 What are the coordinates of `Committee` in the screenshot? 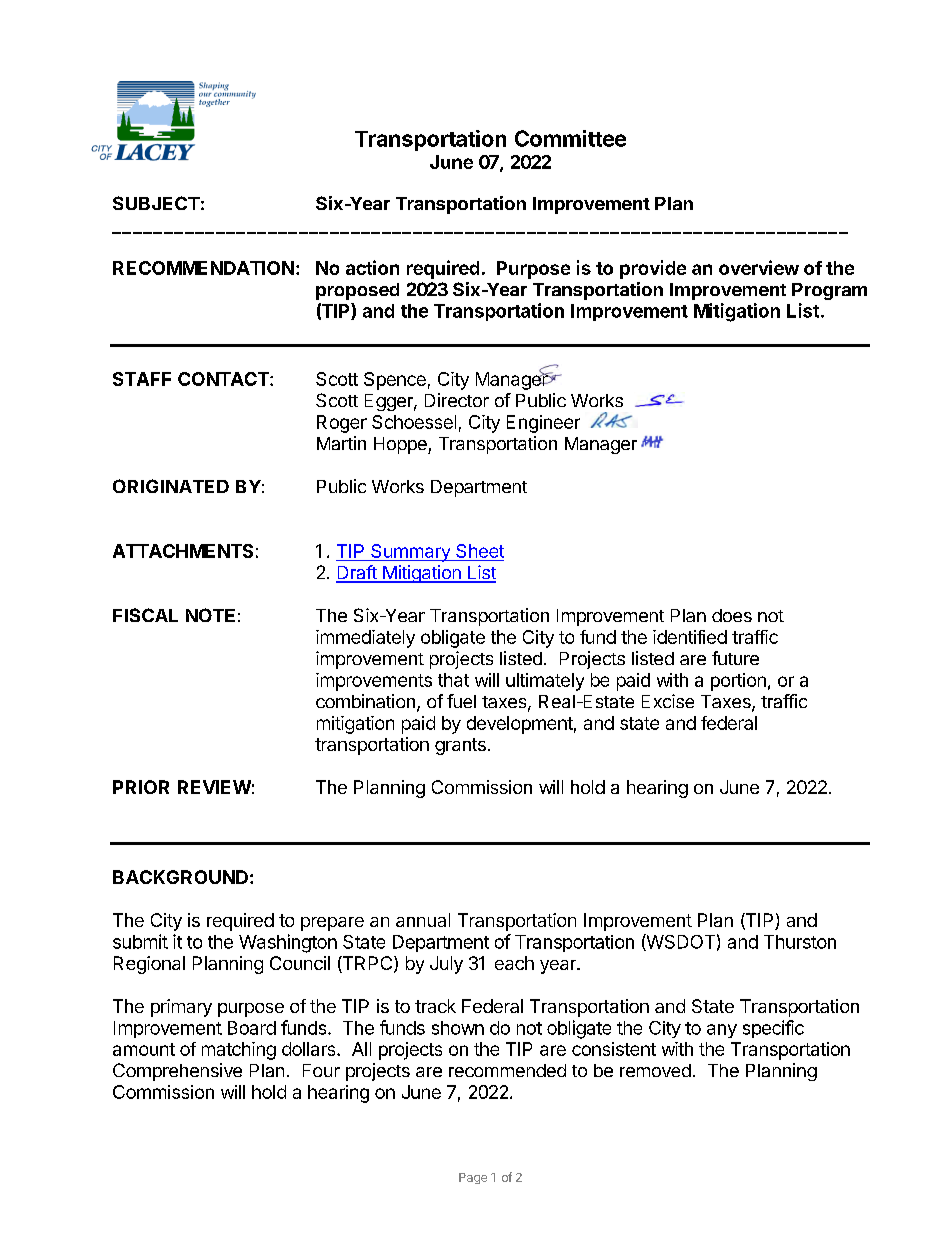 It's located at (570, 138).
